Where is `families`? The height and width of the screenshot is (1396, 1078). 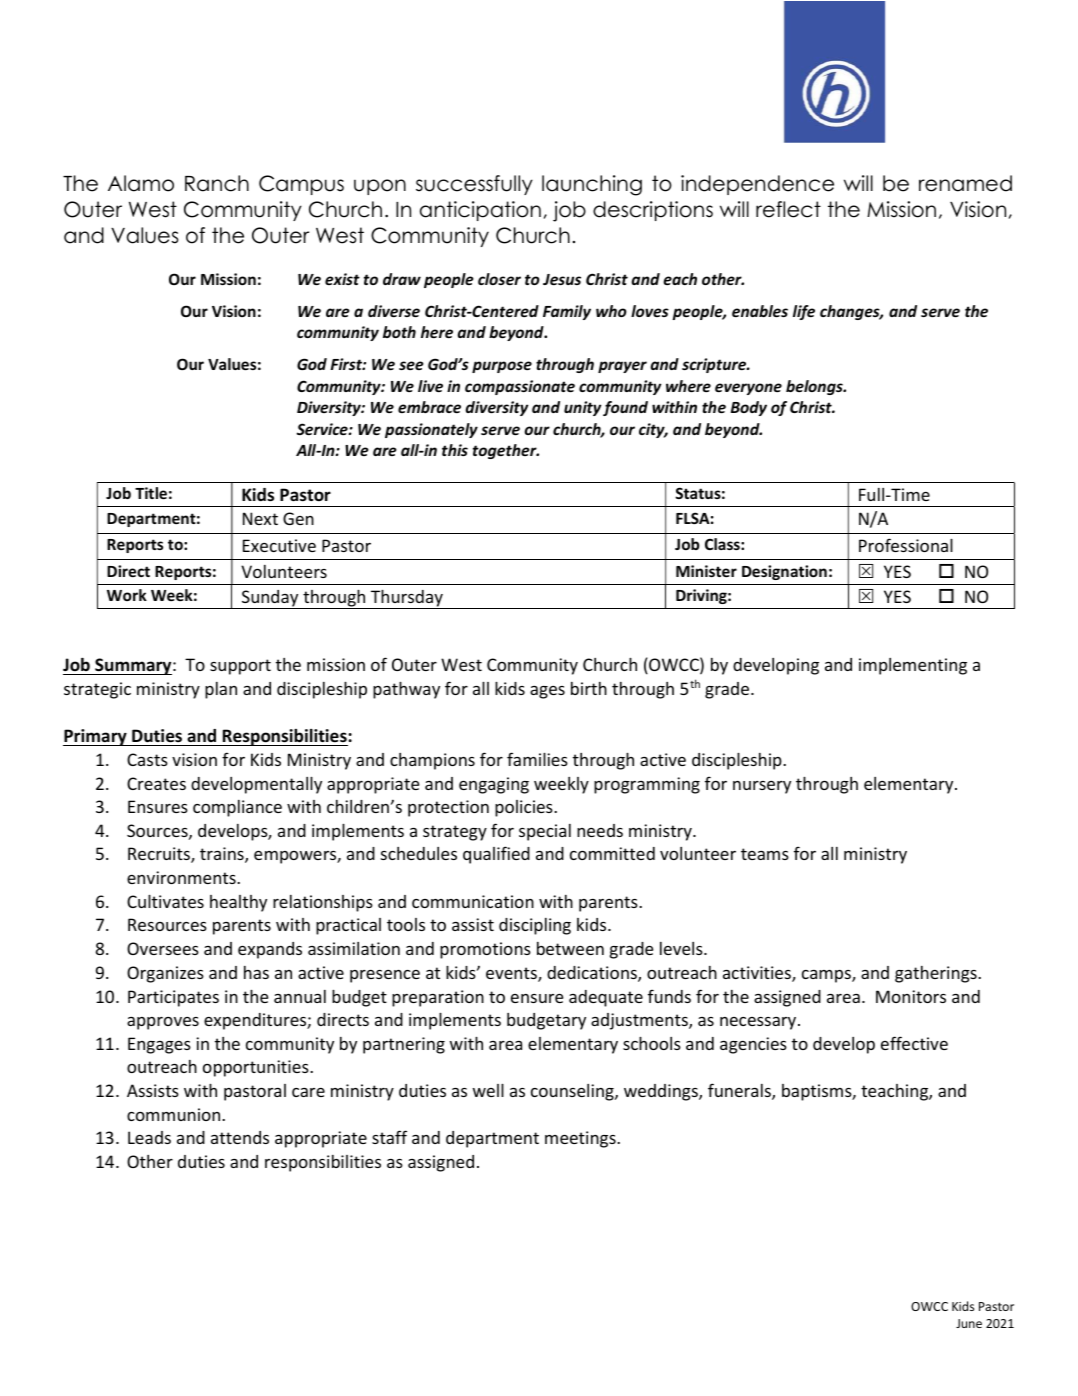
families is located at coordinates (537, 759).
